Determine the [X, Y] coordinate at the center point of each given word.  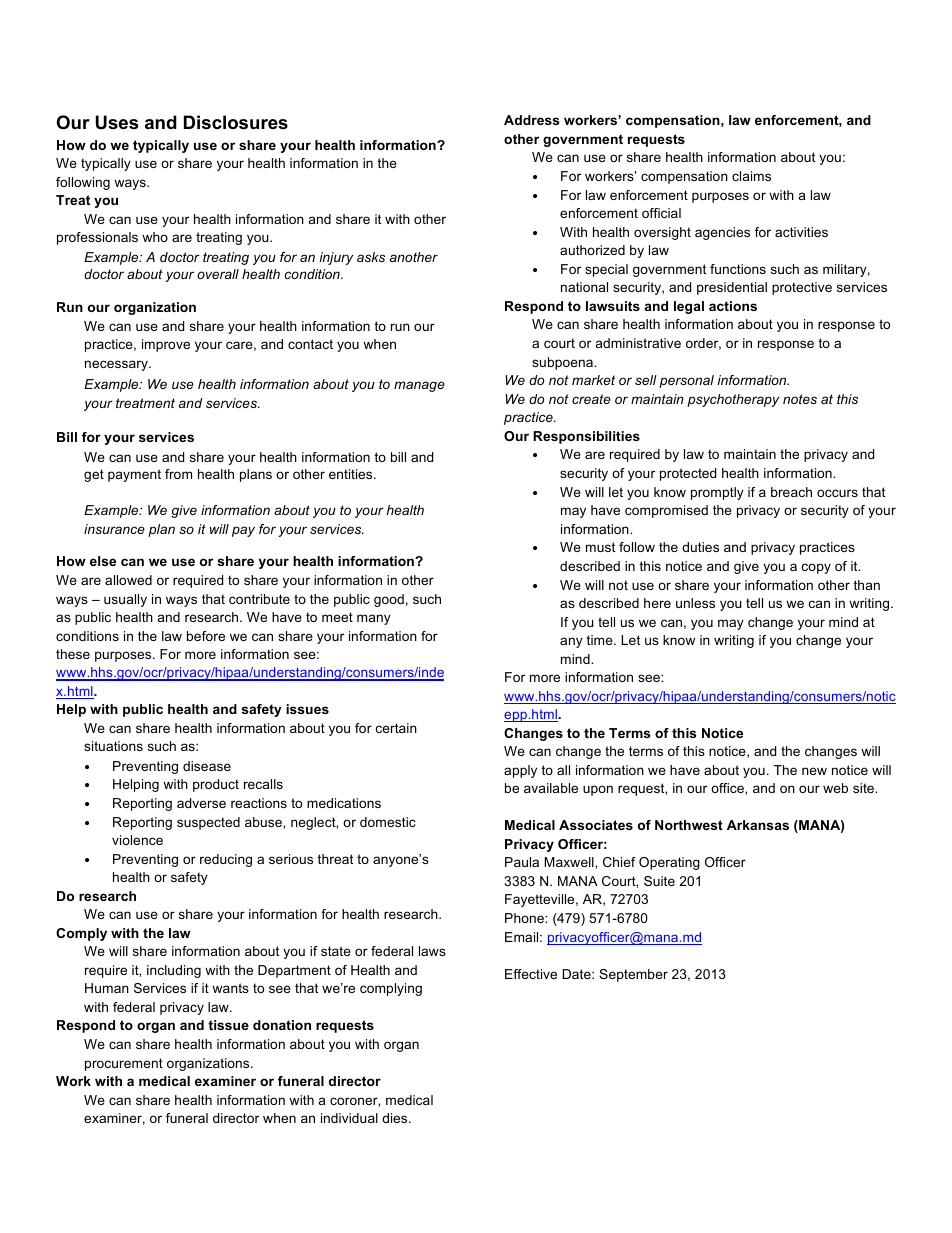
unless [695, 603]
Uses [117, 122]
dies [396, 1118]
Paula [522, 862]
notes [800, 399]
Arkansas [758, 825]
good [389, 600]
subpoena [564, 363]
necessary [117, 365]
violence [137, 840]
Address [532, 120]
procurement [124, 1064]
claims [751, 176]
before [206, 636]
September [633, 975]
